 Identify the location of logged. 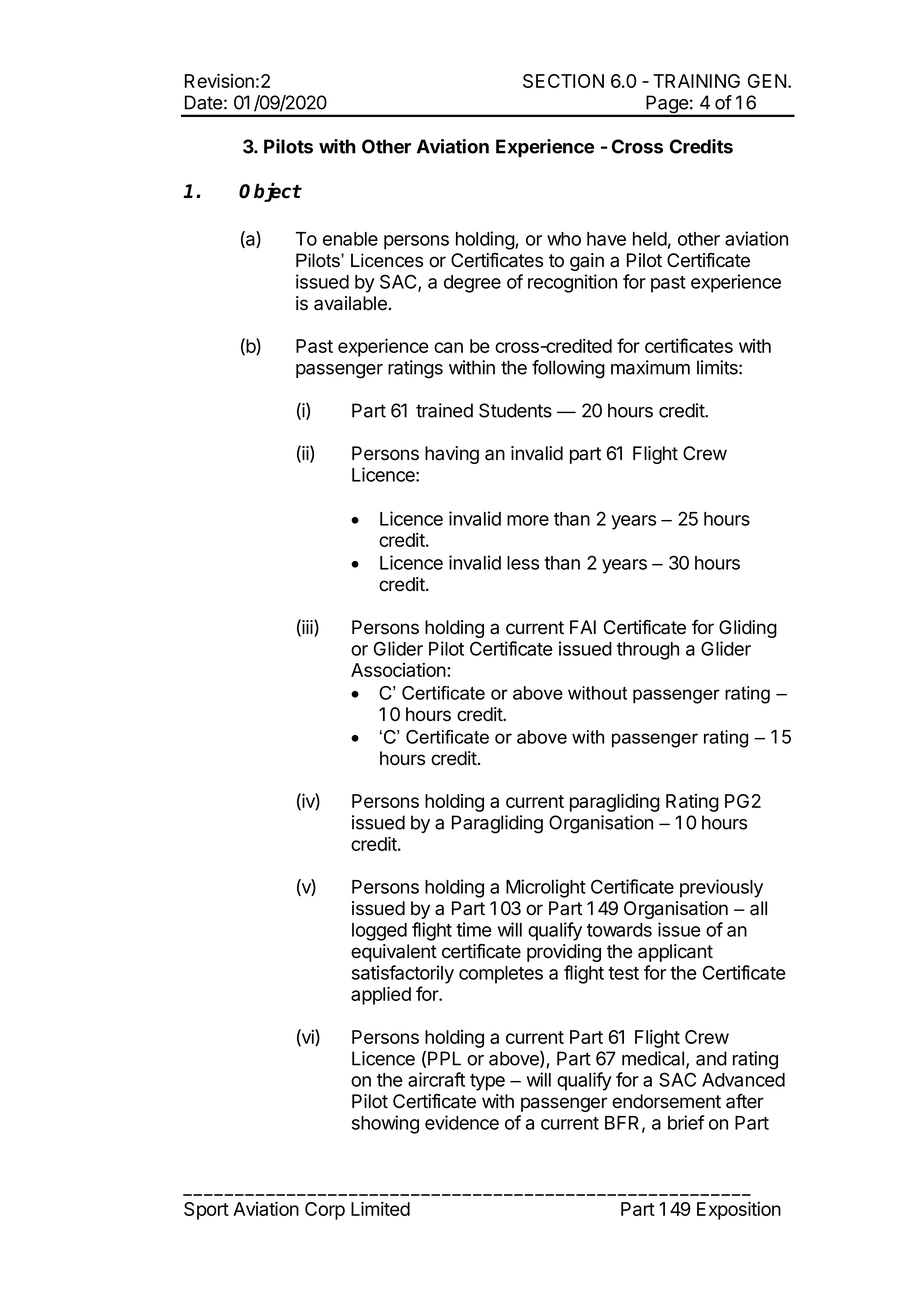
(379, 932).
